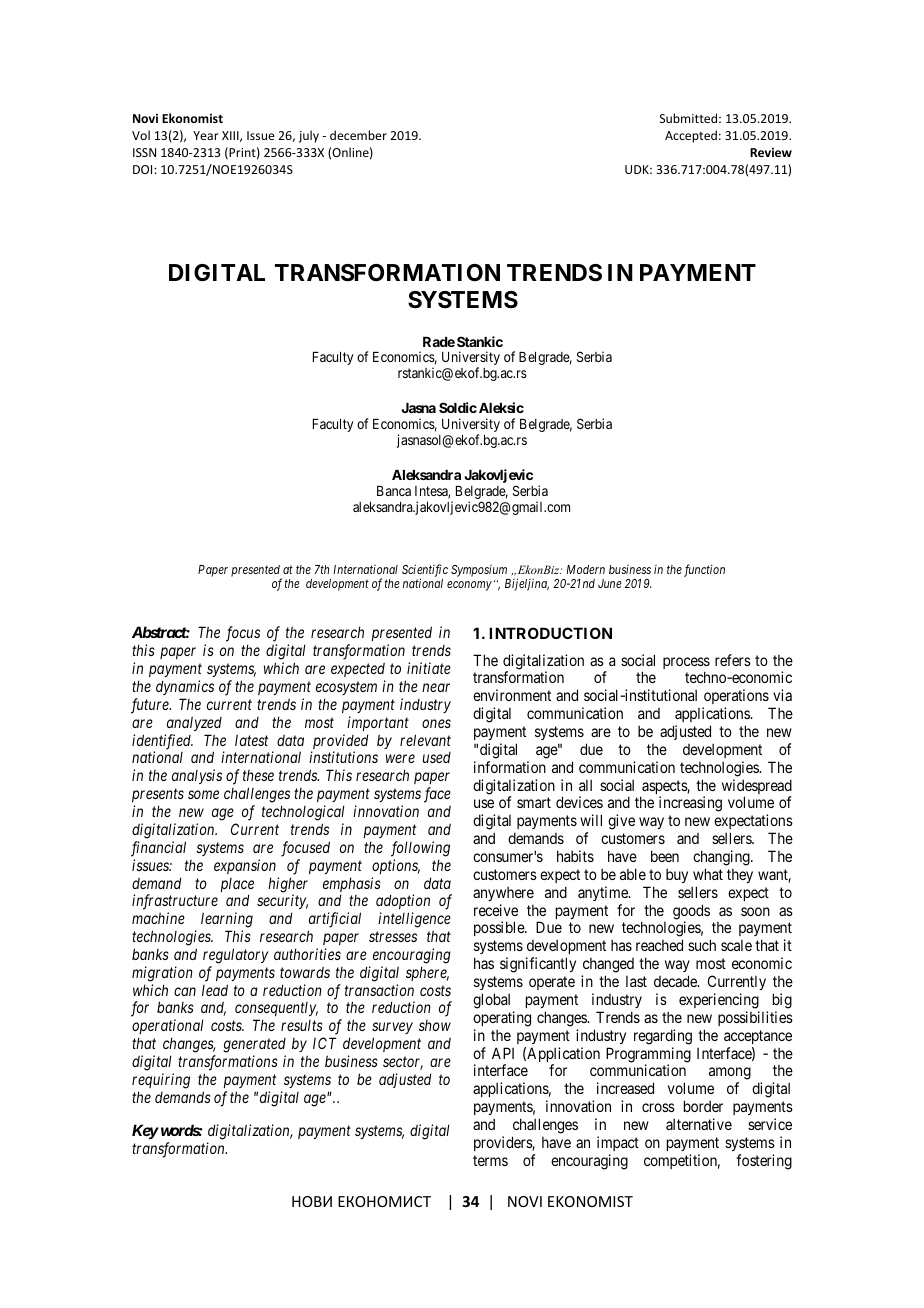  I want to click on alternative, so click(699, 1124).
